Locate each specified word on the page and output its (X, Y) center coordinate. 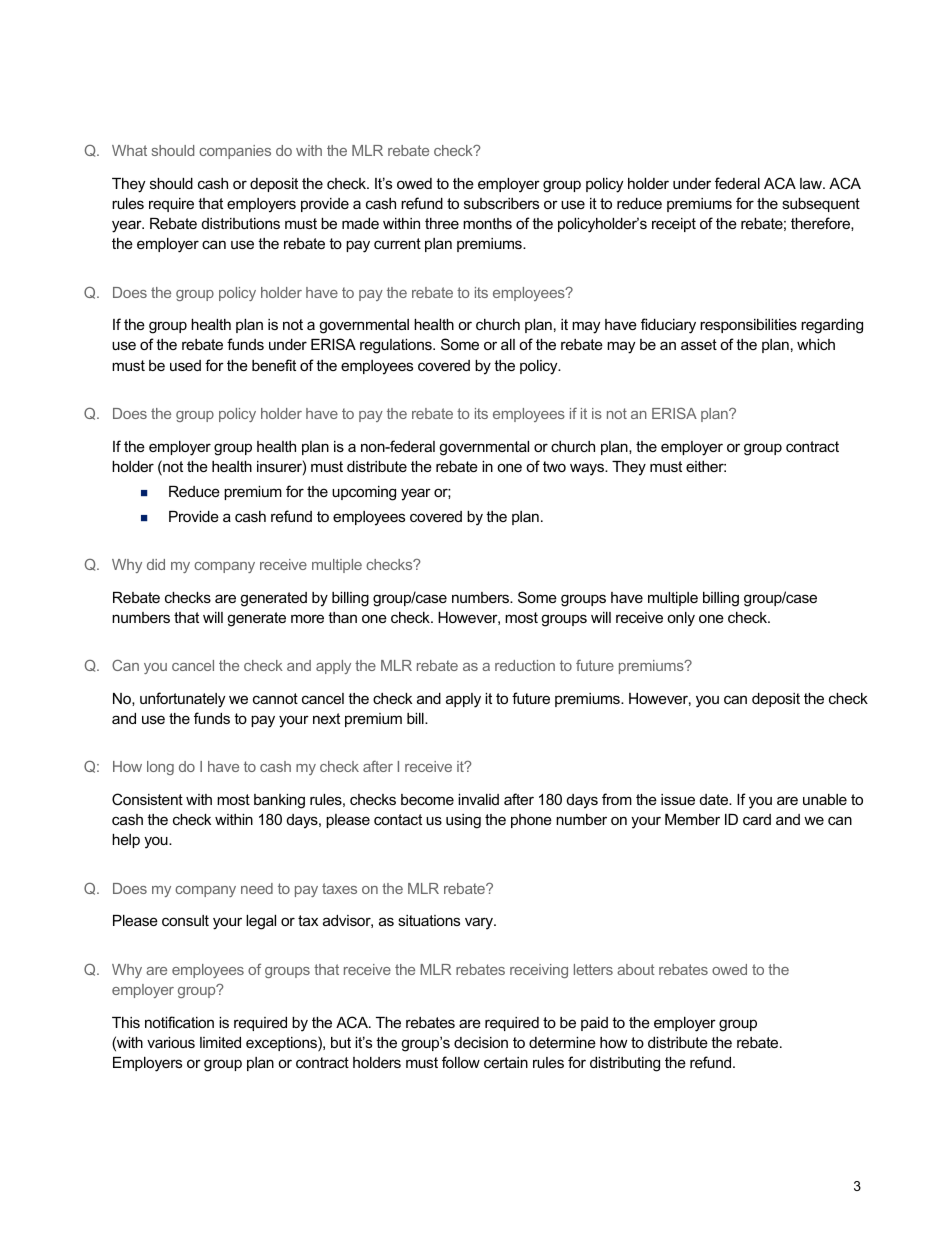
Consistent (147, 799)
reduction (525, 665)
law (812, 183)
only (681, 619)
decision (481, 1042)
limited (220, 1042)
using (463, 821)
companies (235, 152)
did (156, 564)
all (508, 344)
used (185, 365)
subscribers (501, 203)
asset (699, 344)
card (757, 819)
